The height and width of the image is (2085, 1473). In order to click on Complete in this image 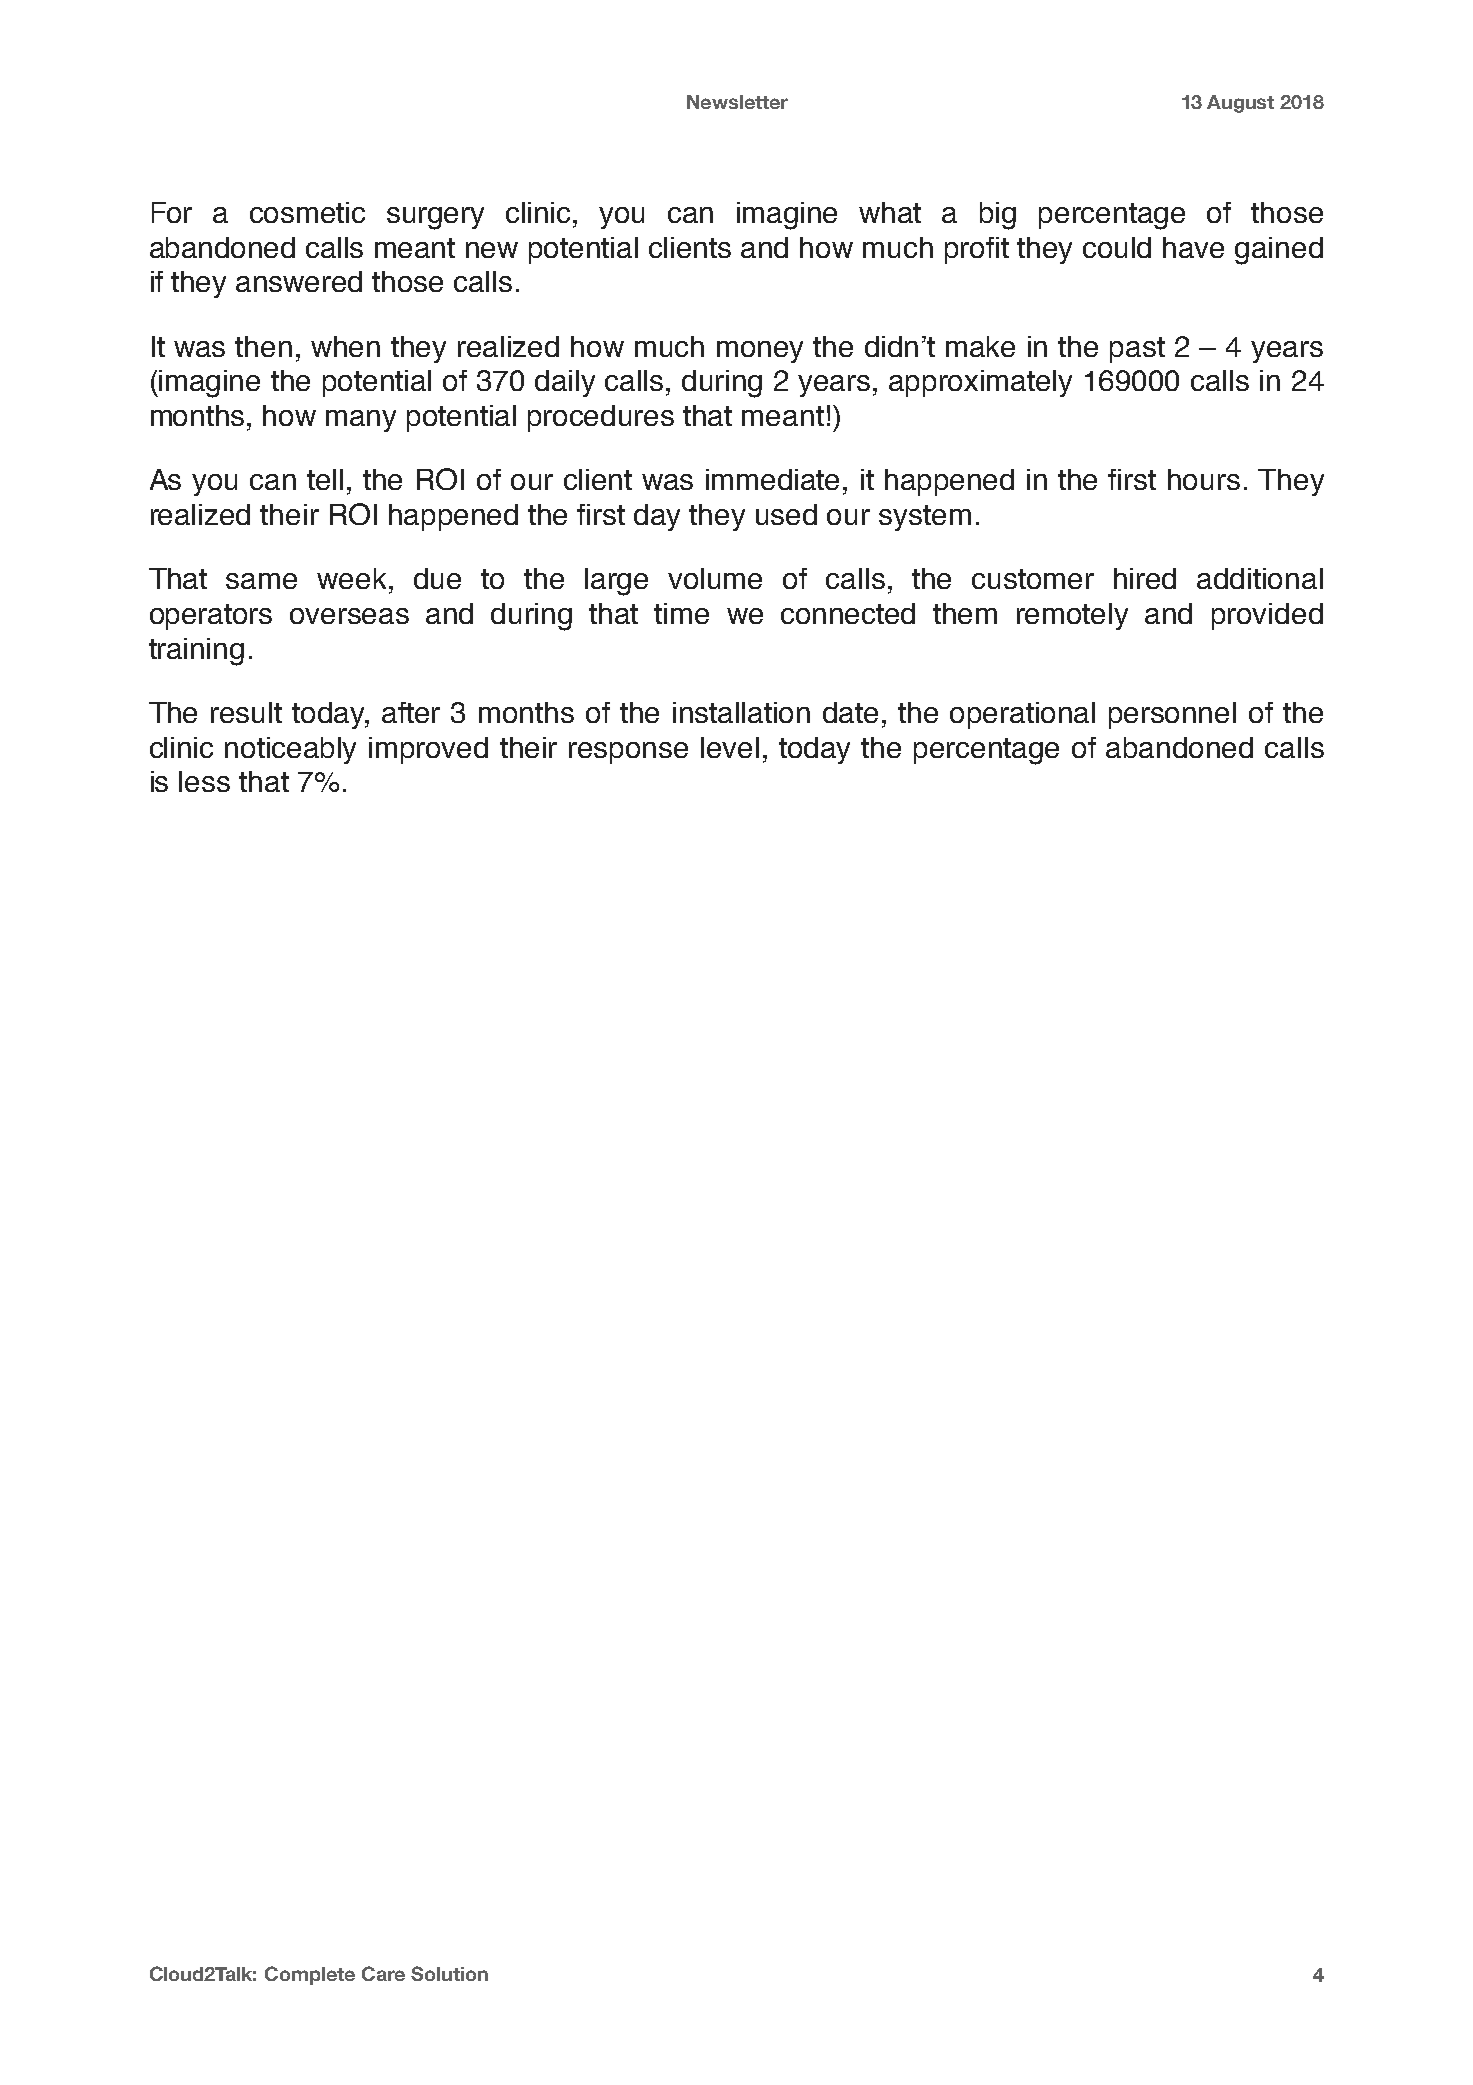, I will do `click(310, 1975)`.
